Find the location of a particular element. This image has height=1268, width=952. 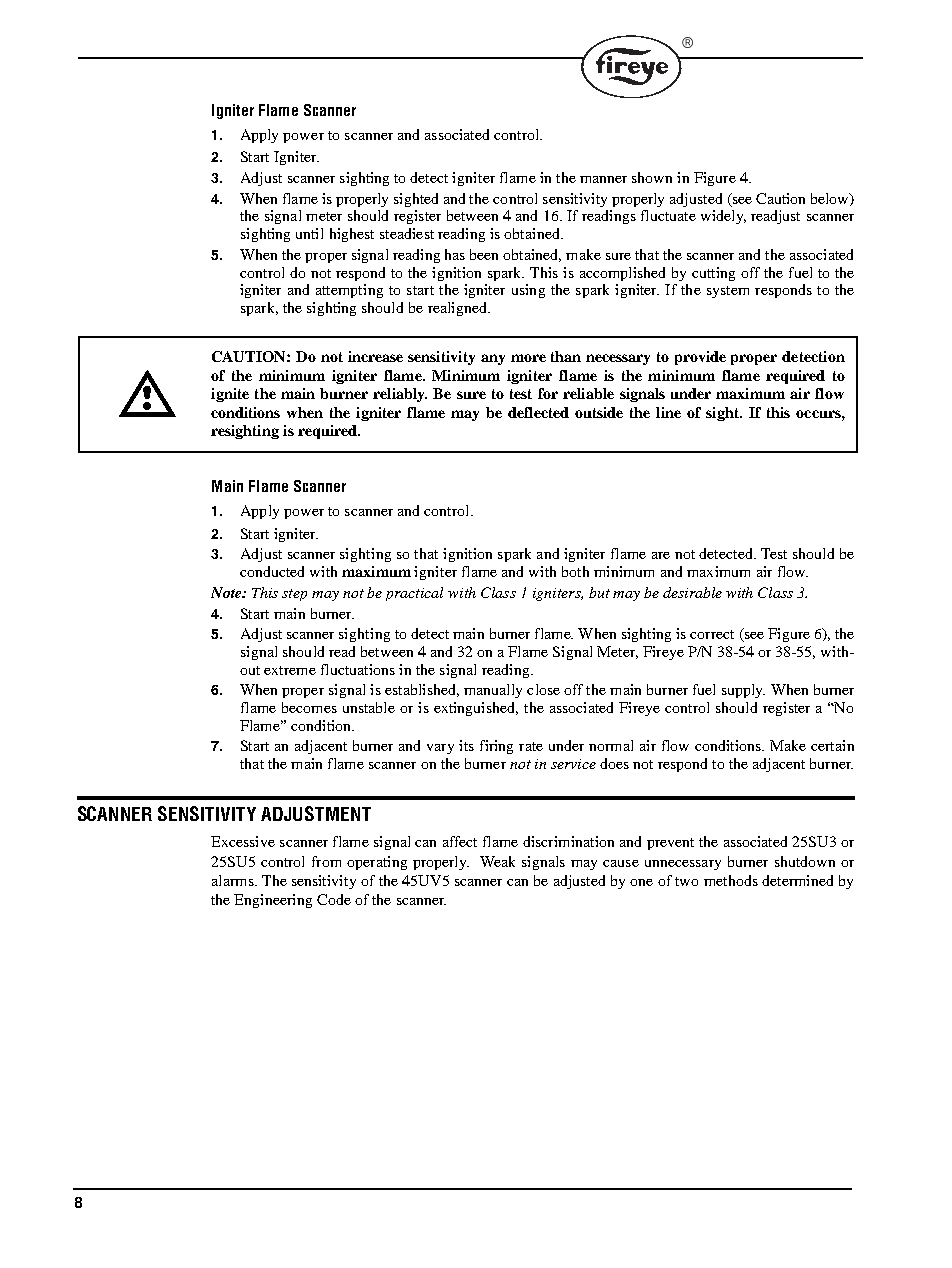

widely is located at coordinates (723, 217).
